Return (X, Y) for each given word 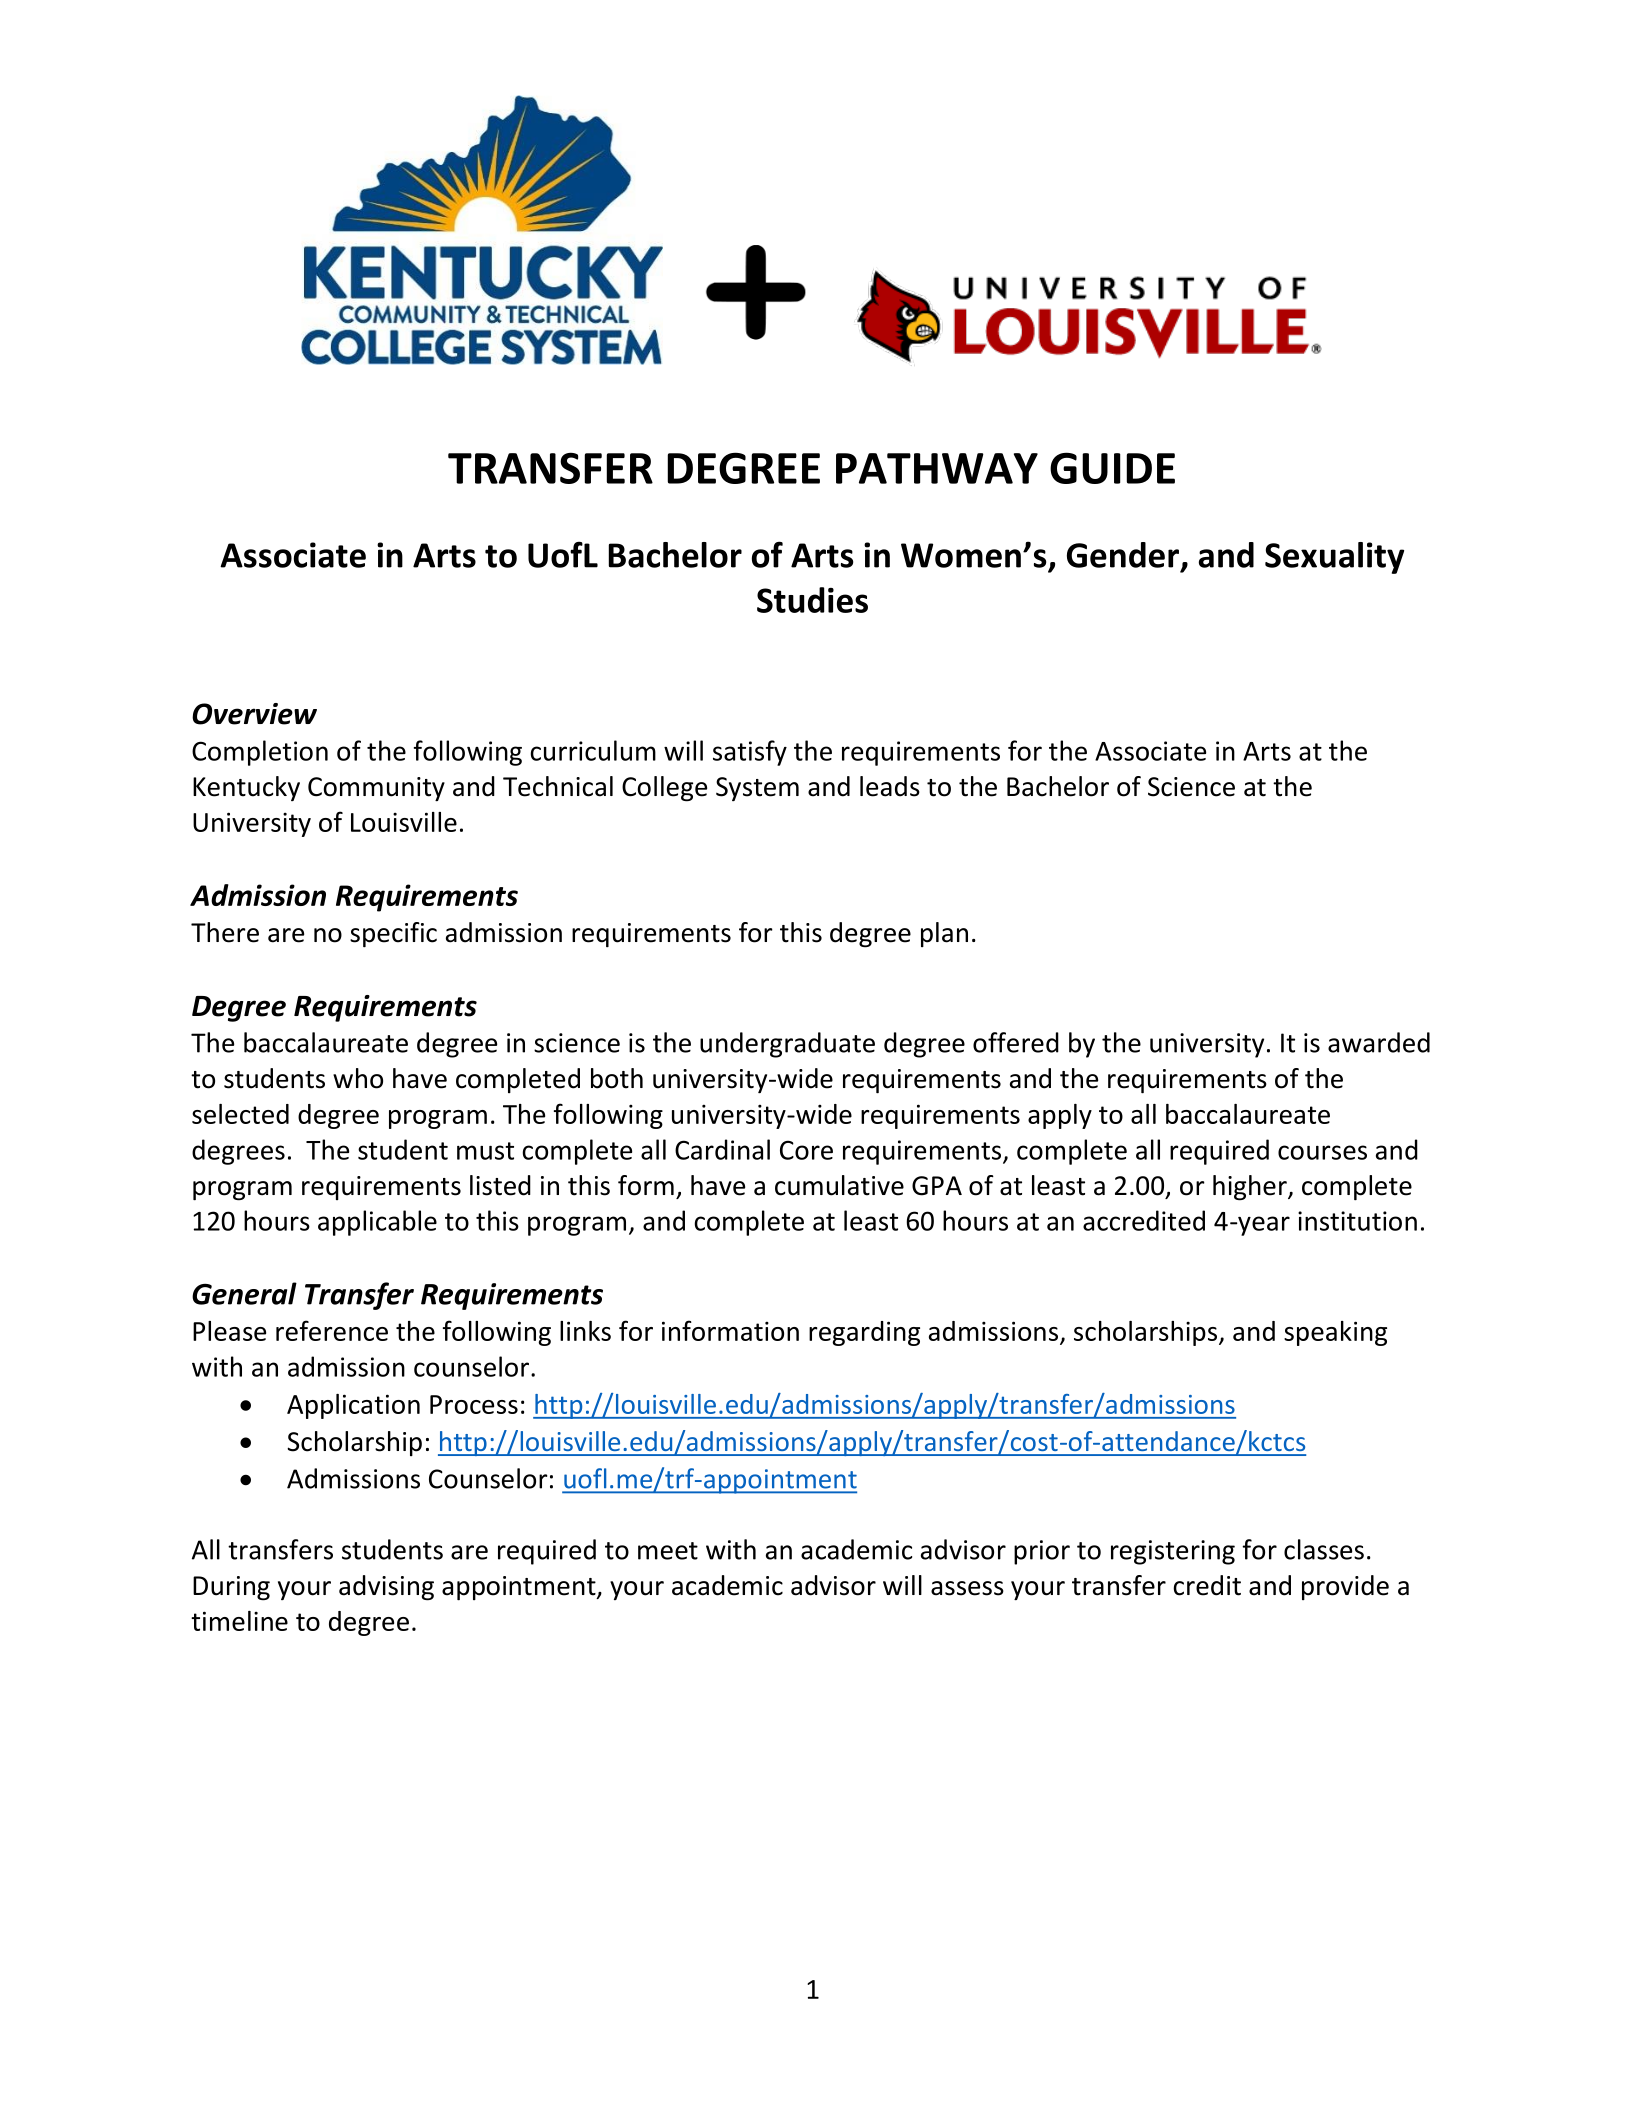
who (358, 1078)
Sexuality (1334, 558)
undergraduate (787, 1045)
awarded (1379, 1042)
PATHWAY (937, 468)
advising (386, 1588)
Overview (254, 714)
